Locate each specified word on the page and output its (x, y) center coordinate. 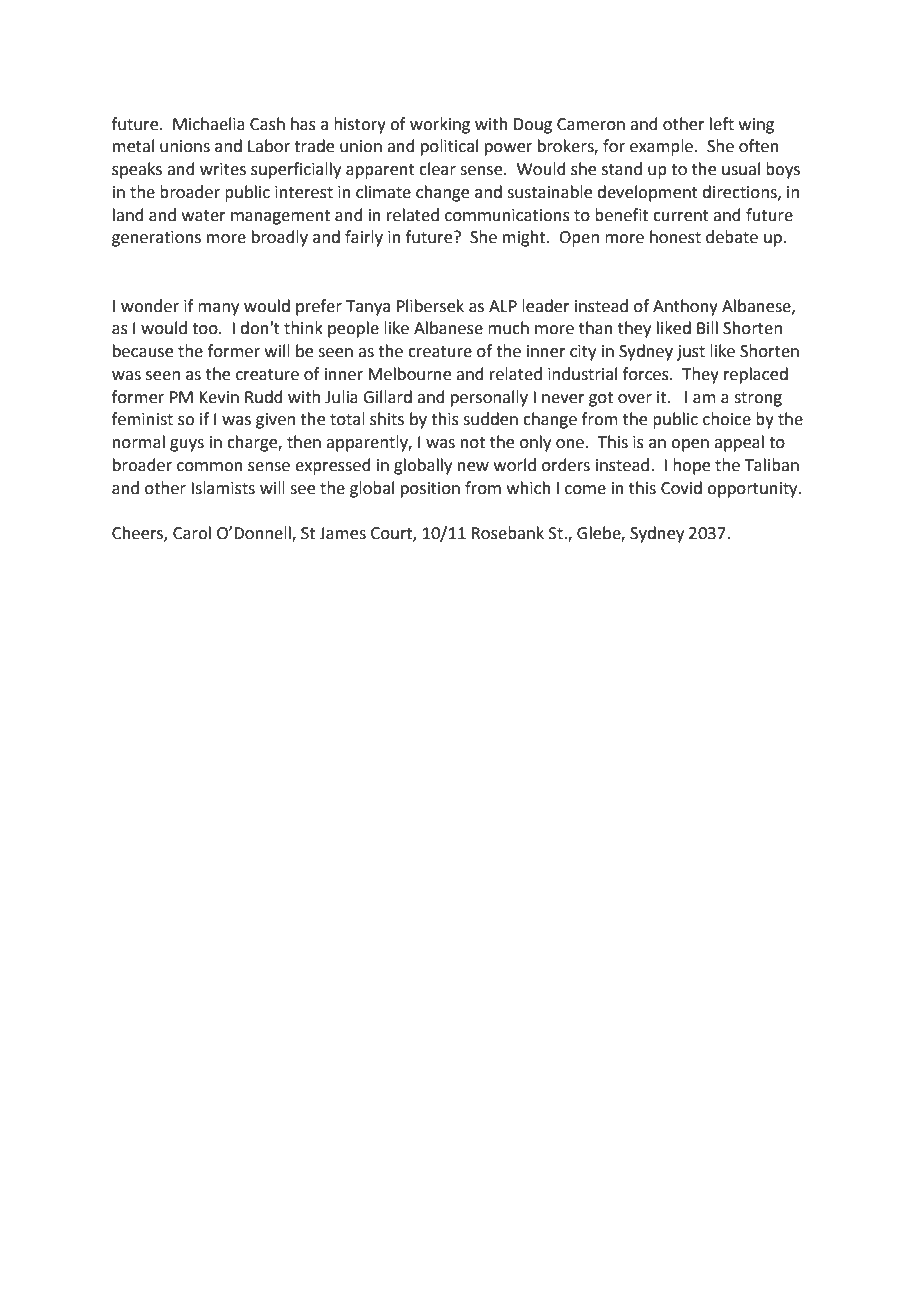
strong (758, 399)
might (525, 238)
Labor (269, 146)
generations (156, 239)
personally (489, 398)
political (449, 147)
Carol (192, 533)
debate (732, 237)
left (722, 124)
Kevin (219, 397)
